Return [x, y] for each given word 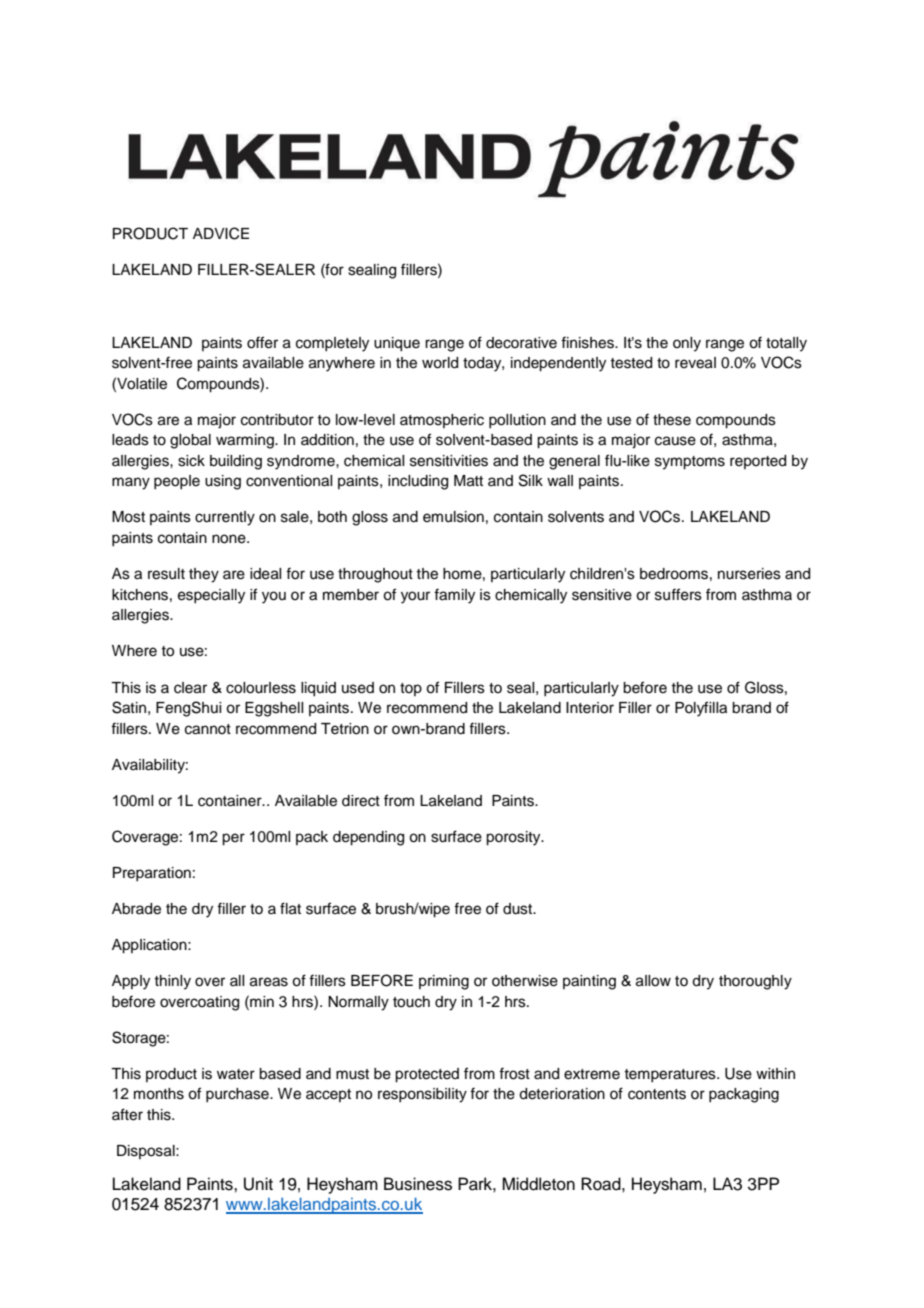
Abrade [136, 909]
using [223, 482]
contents [657, 1094]
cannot [208, 729]
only [687, 344]
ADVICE [221, 233]
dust [519, 909]
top [411, 689]
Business [418, 1184]
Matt [468, 481]
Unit [258, 1184]
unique [397, 344]
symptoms [690, 463]
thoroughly [755, 982]
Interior [590, 708]
